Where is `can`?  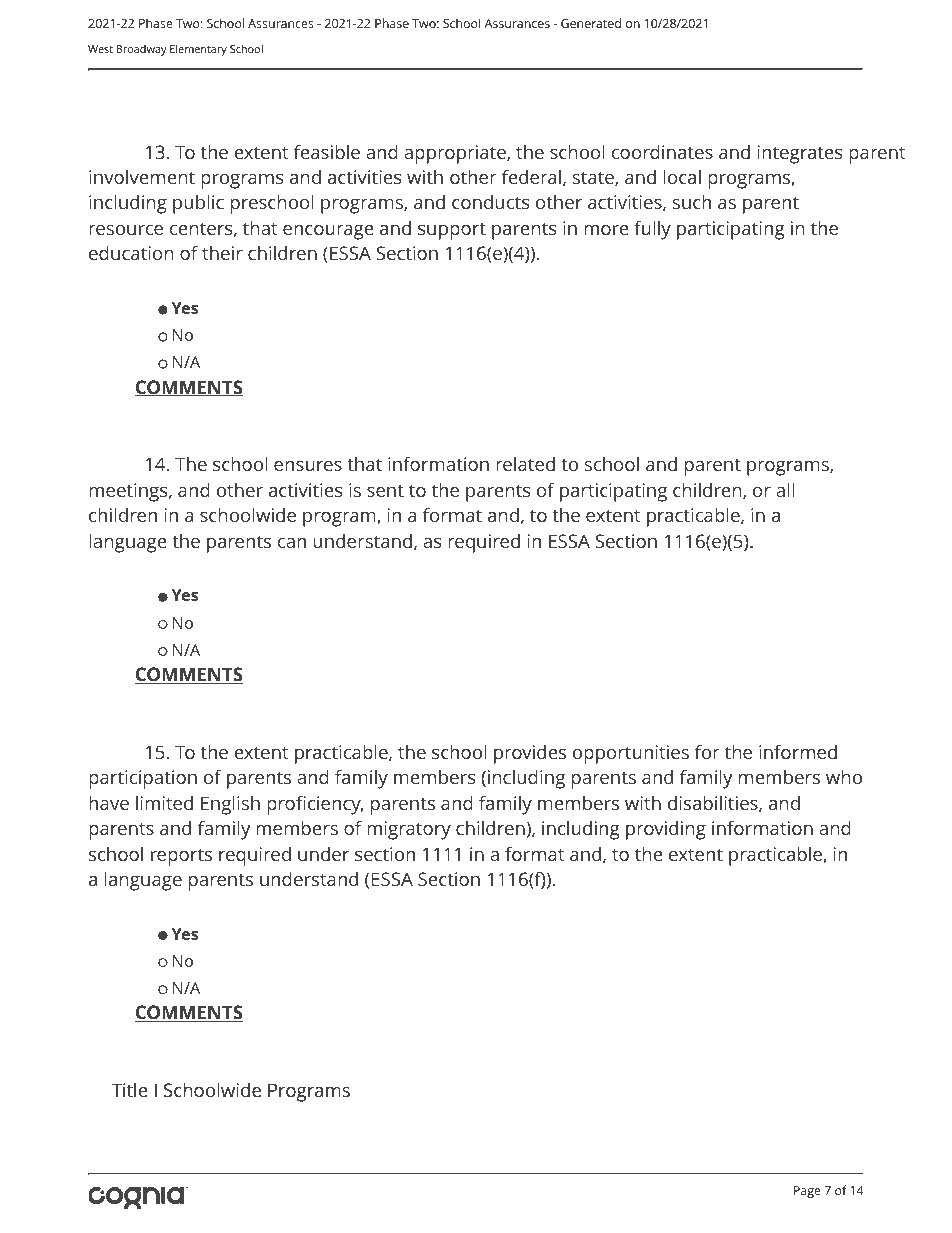
can is located at coordinates (292, 543).
